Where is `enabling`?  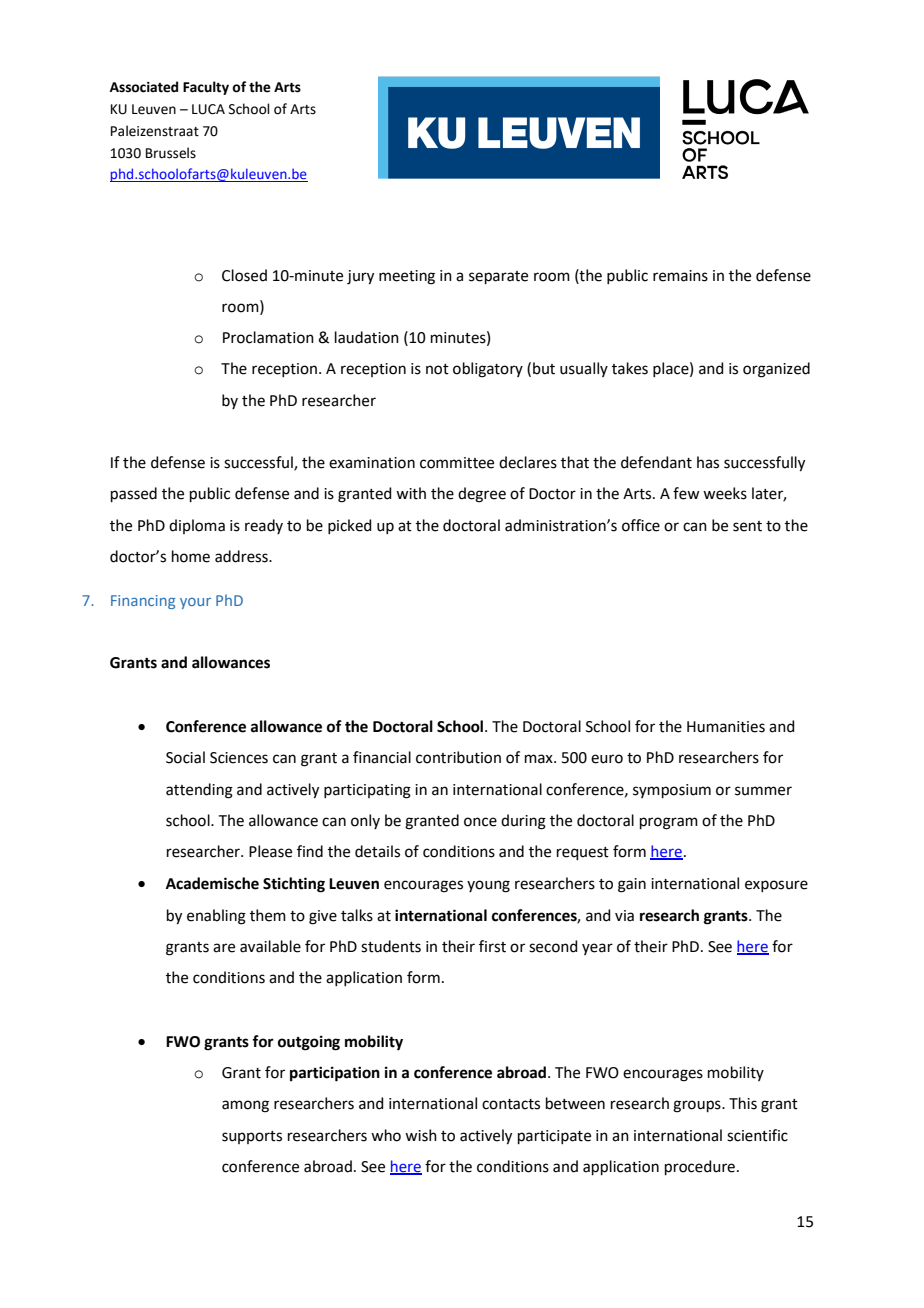 enabling is located at coordinates (216, 917).
